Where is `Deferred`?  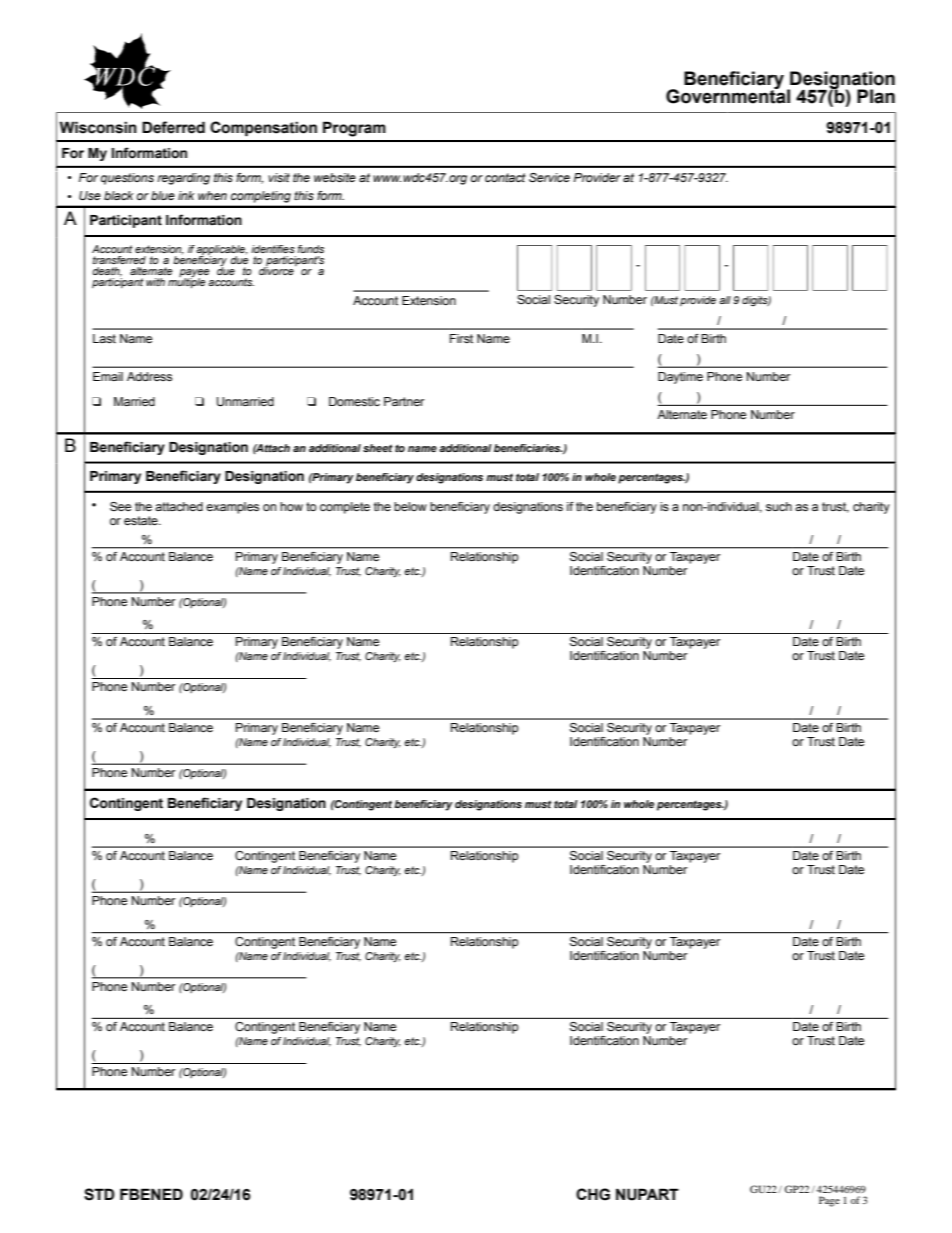
Deferred is located at coordinates (173, 127).
